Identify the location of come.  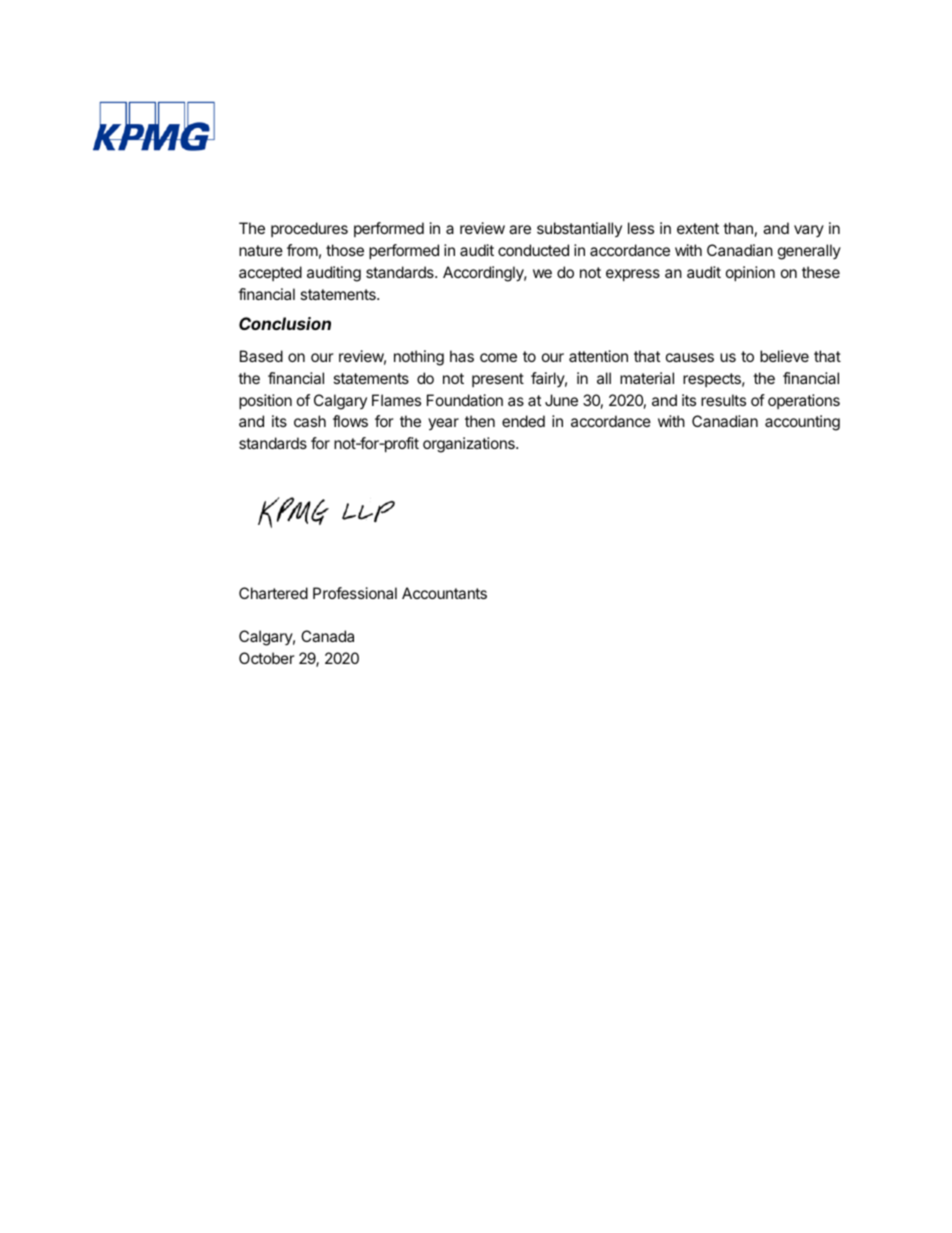
(498, 357).
